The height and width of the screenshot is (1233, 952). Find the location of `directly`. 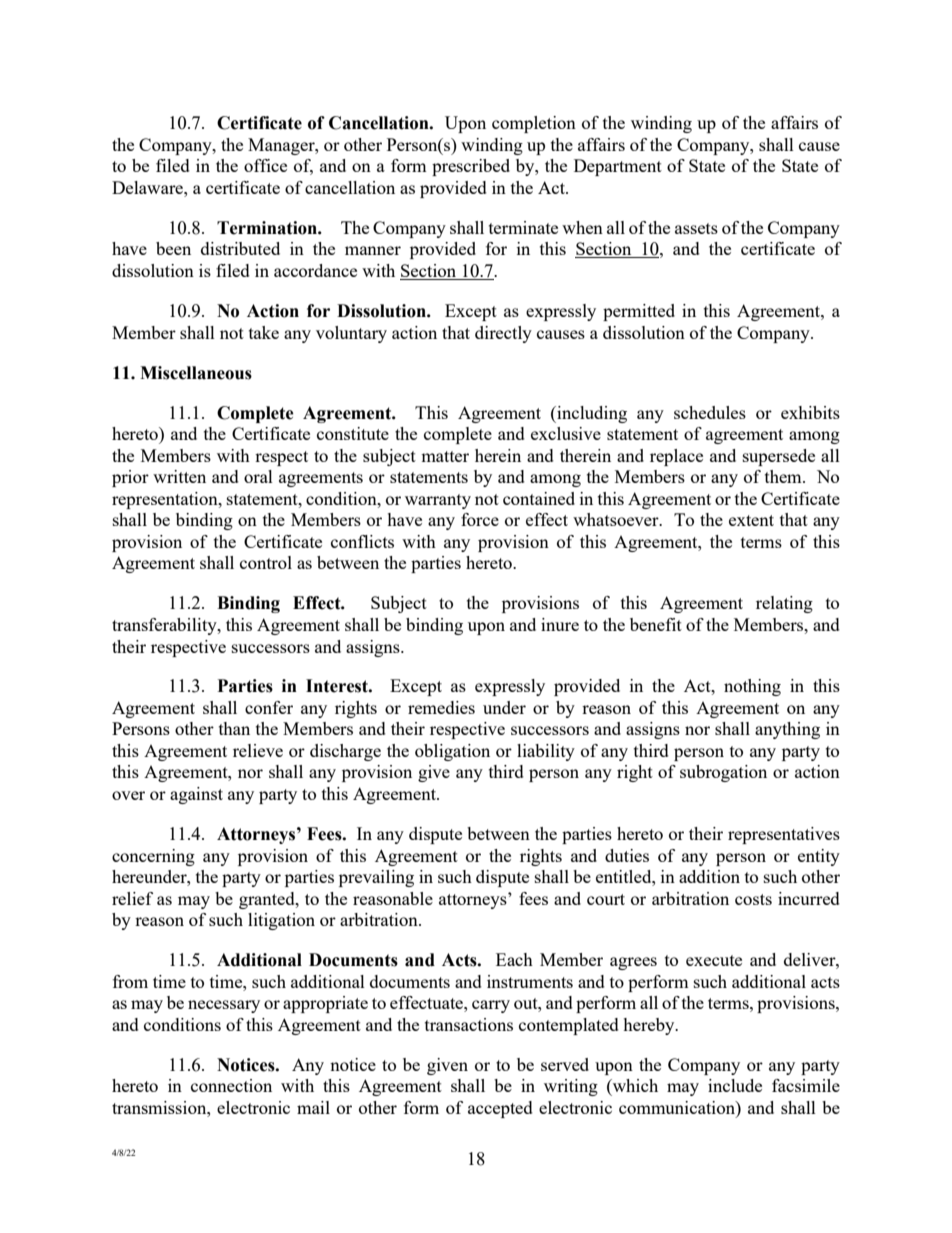

directly is located at coordinates (503, 334).
